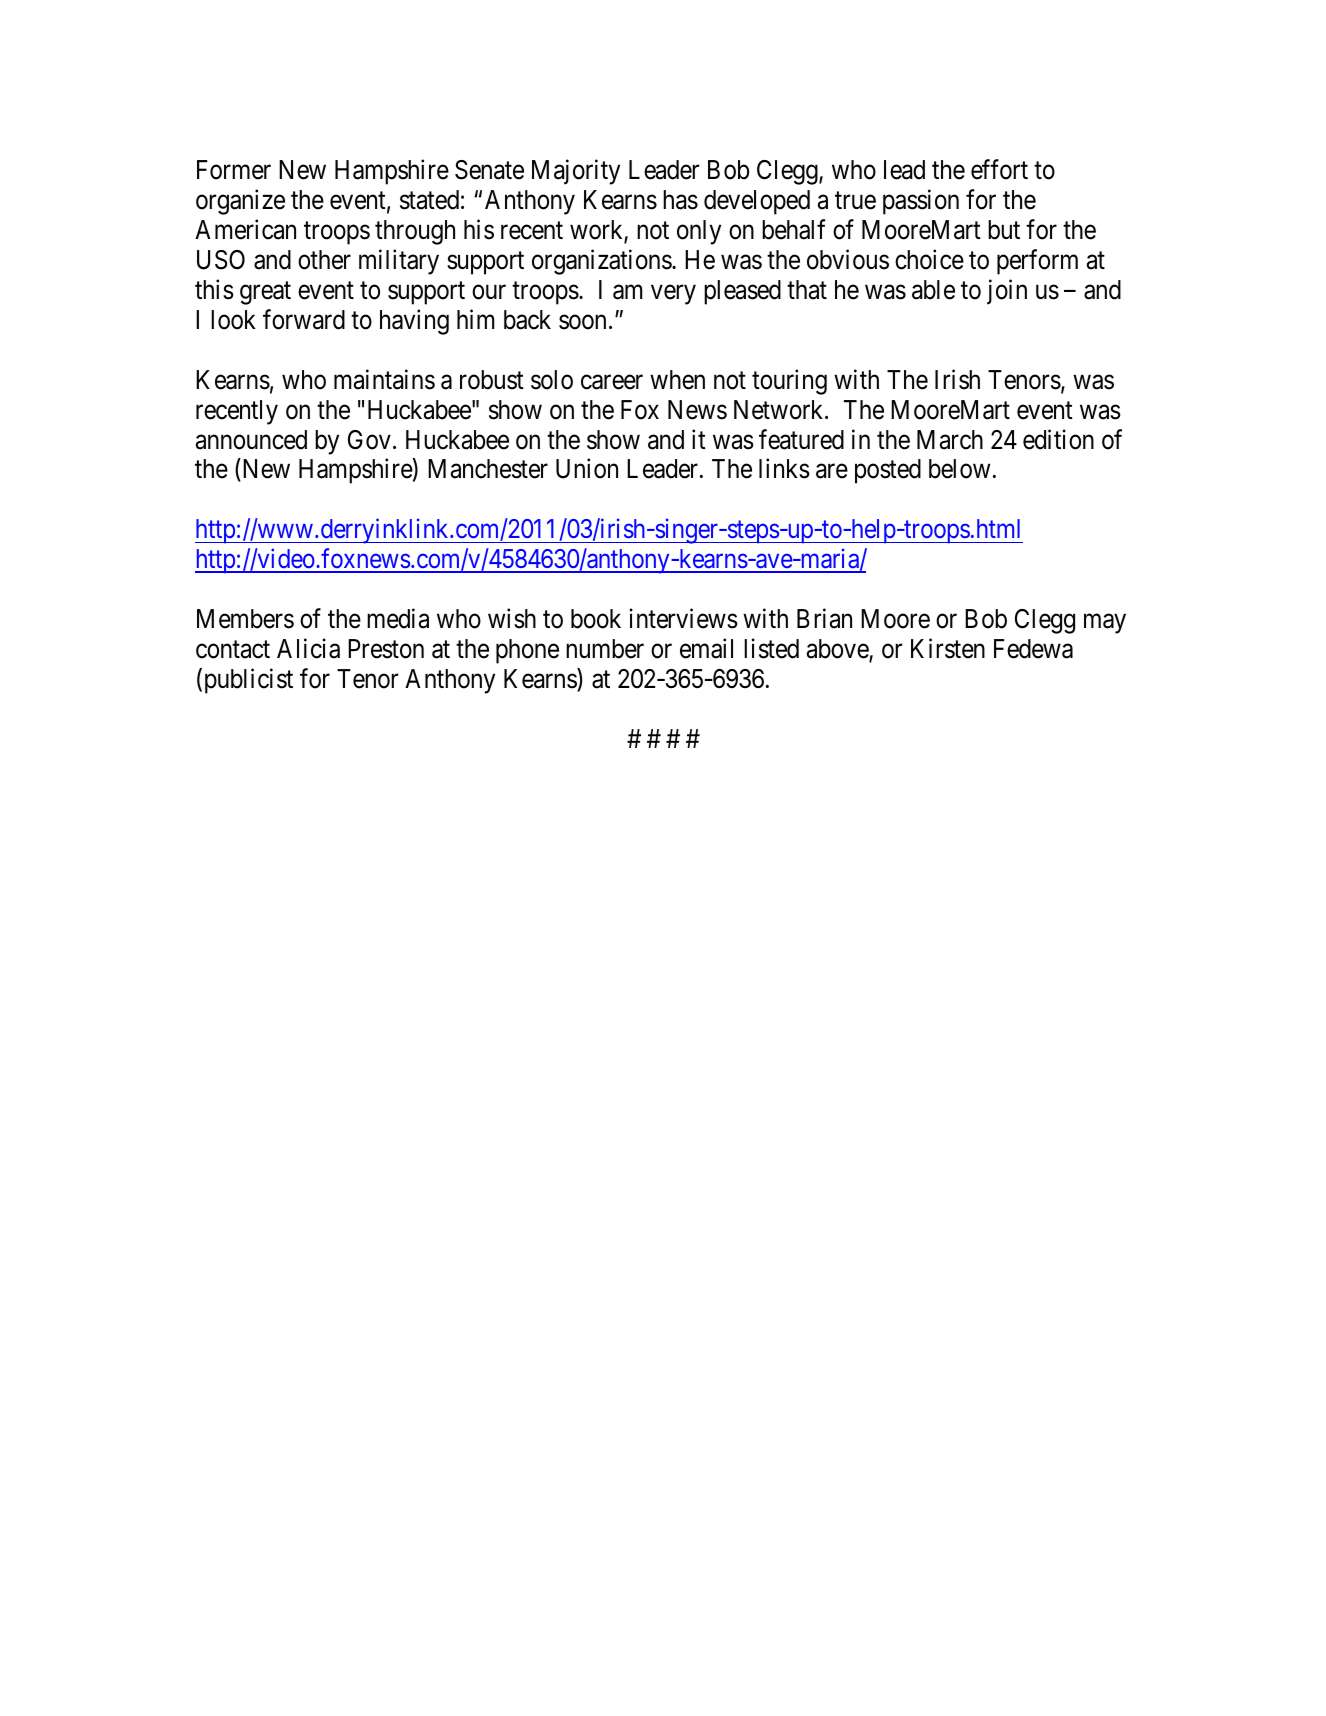 The width and height of the image is (1326, 1716). Describe the element at coordinates (706, 648) in the image. I see `email` at that location.
